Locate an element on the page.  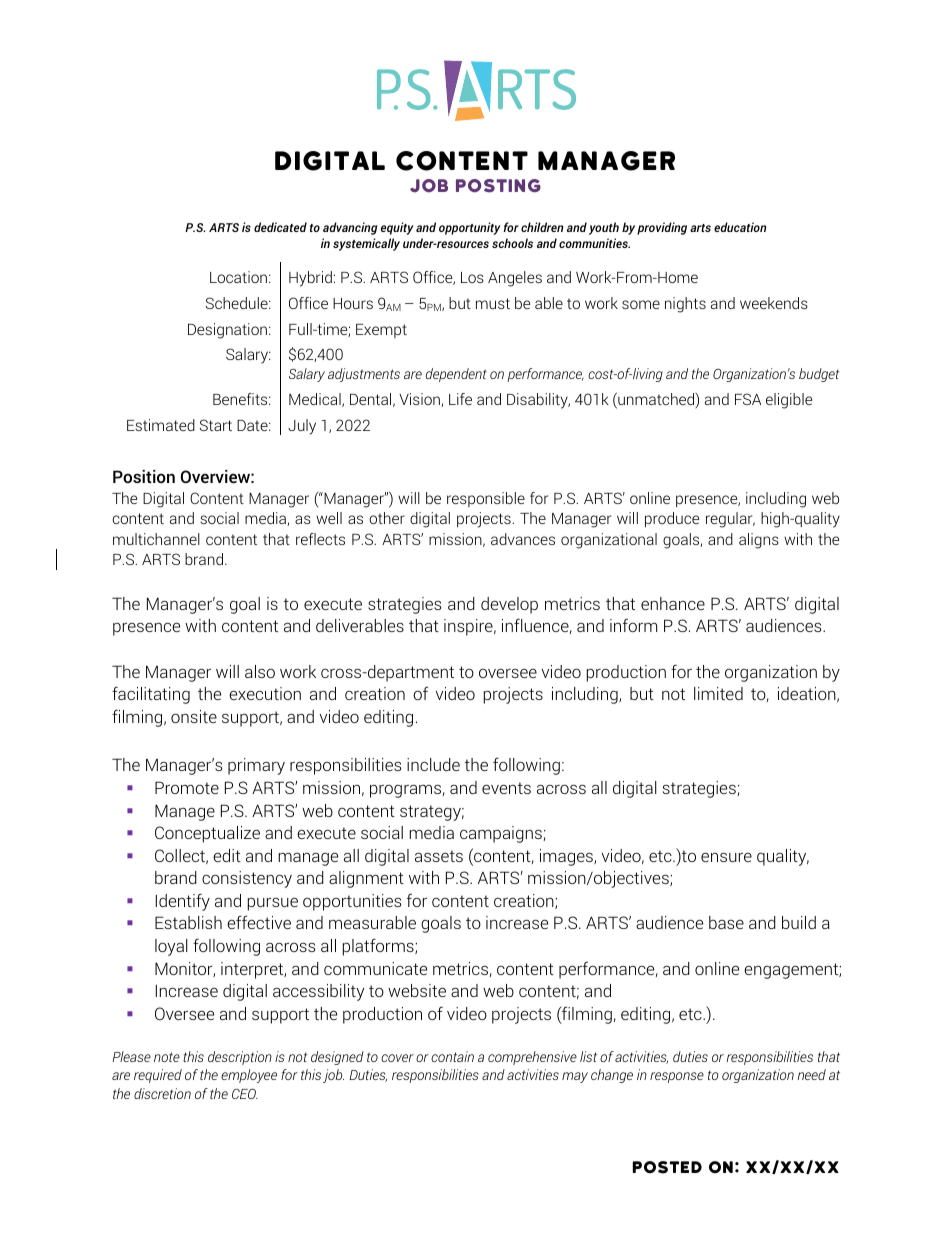
also is located at coordinates (260, 671).
